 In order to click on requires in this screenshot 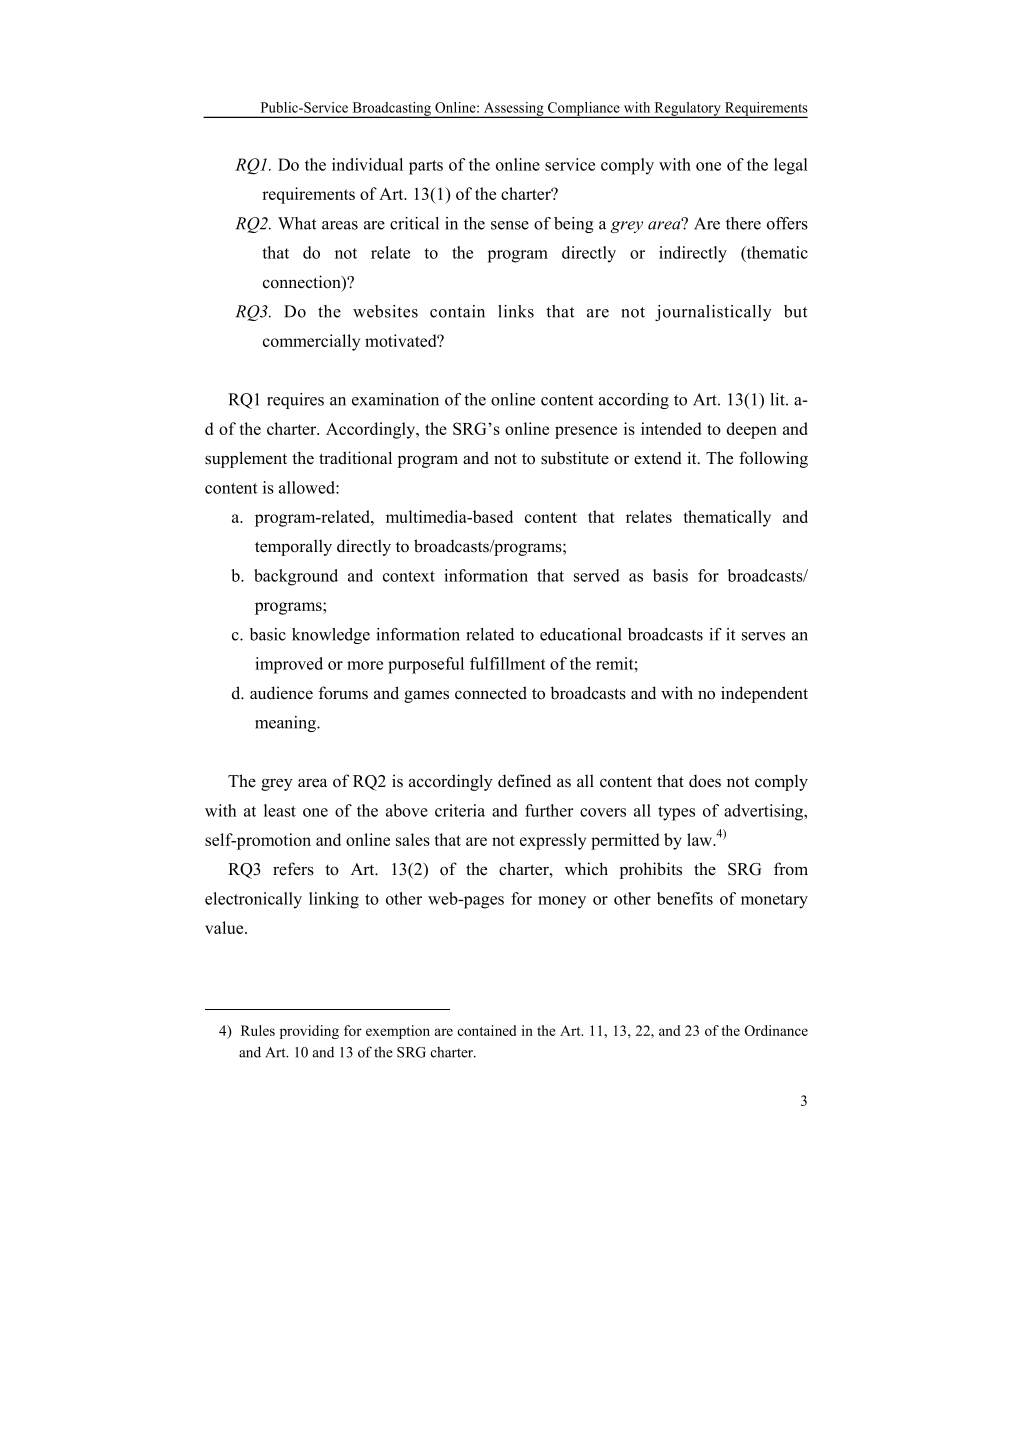, I will do `click(295, 401)`.
